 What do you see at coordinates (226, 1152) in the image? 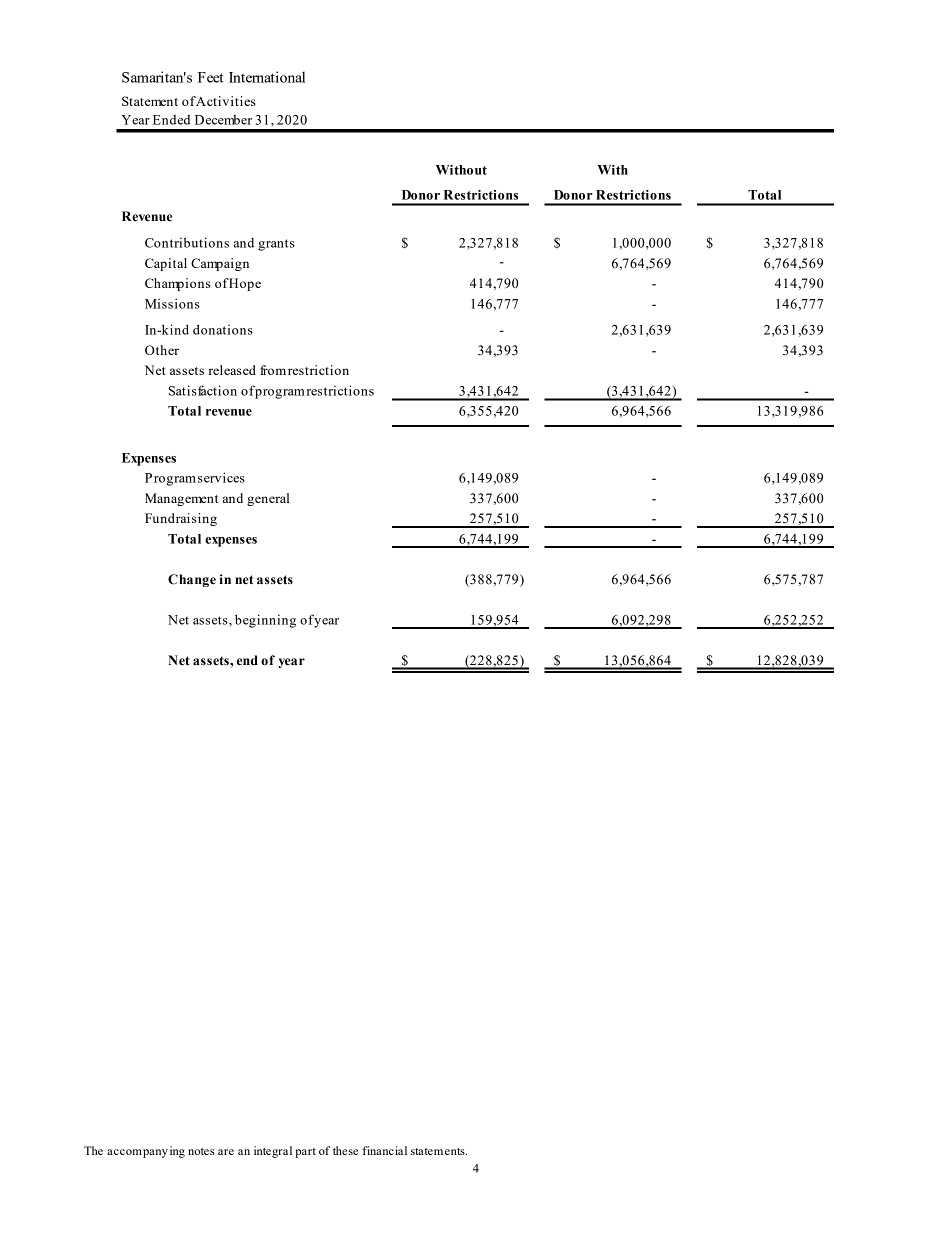
I see `are` at bounding box center [226, 1152].
